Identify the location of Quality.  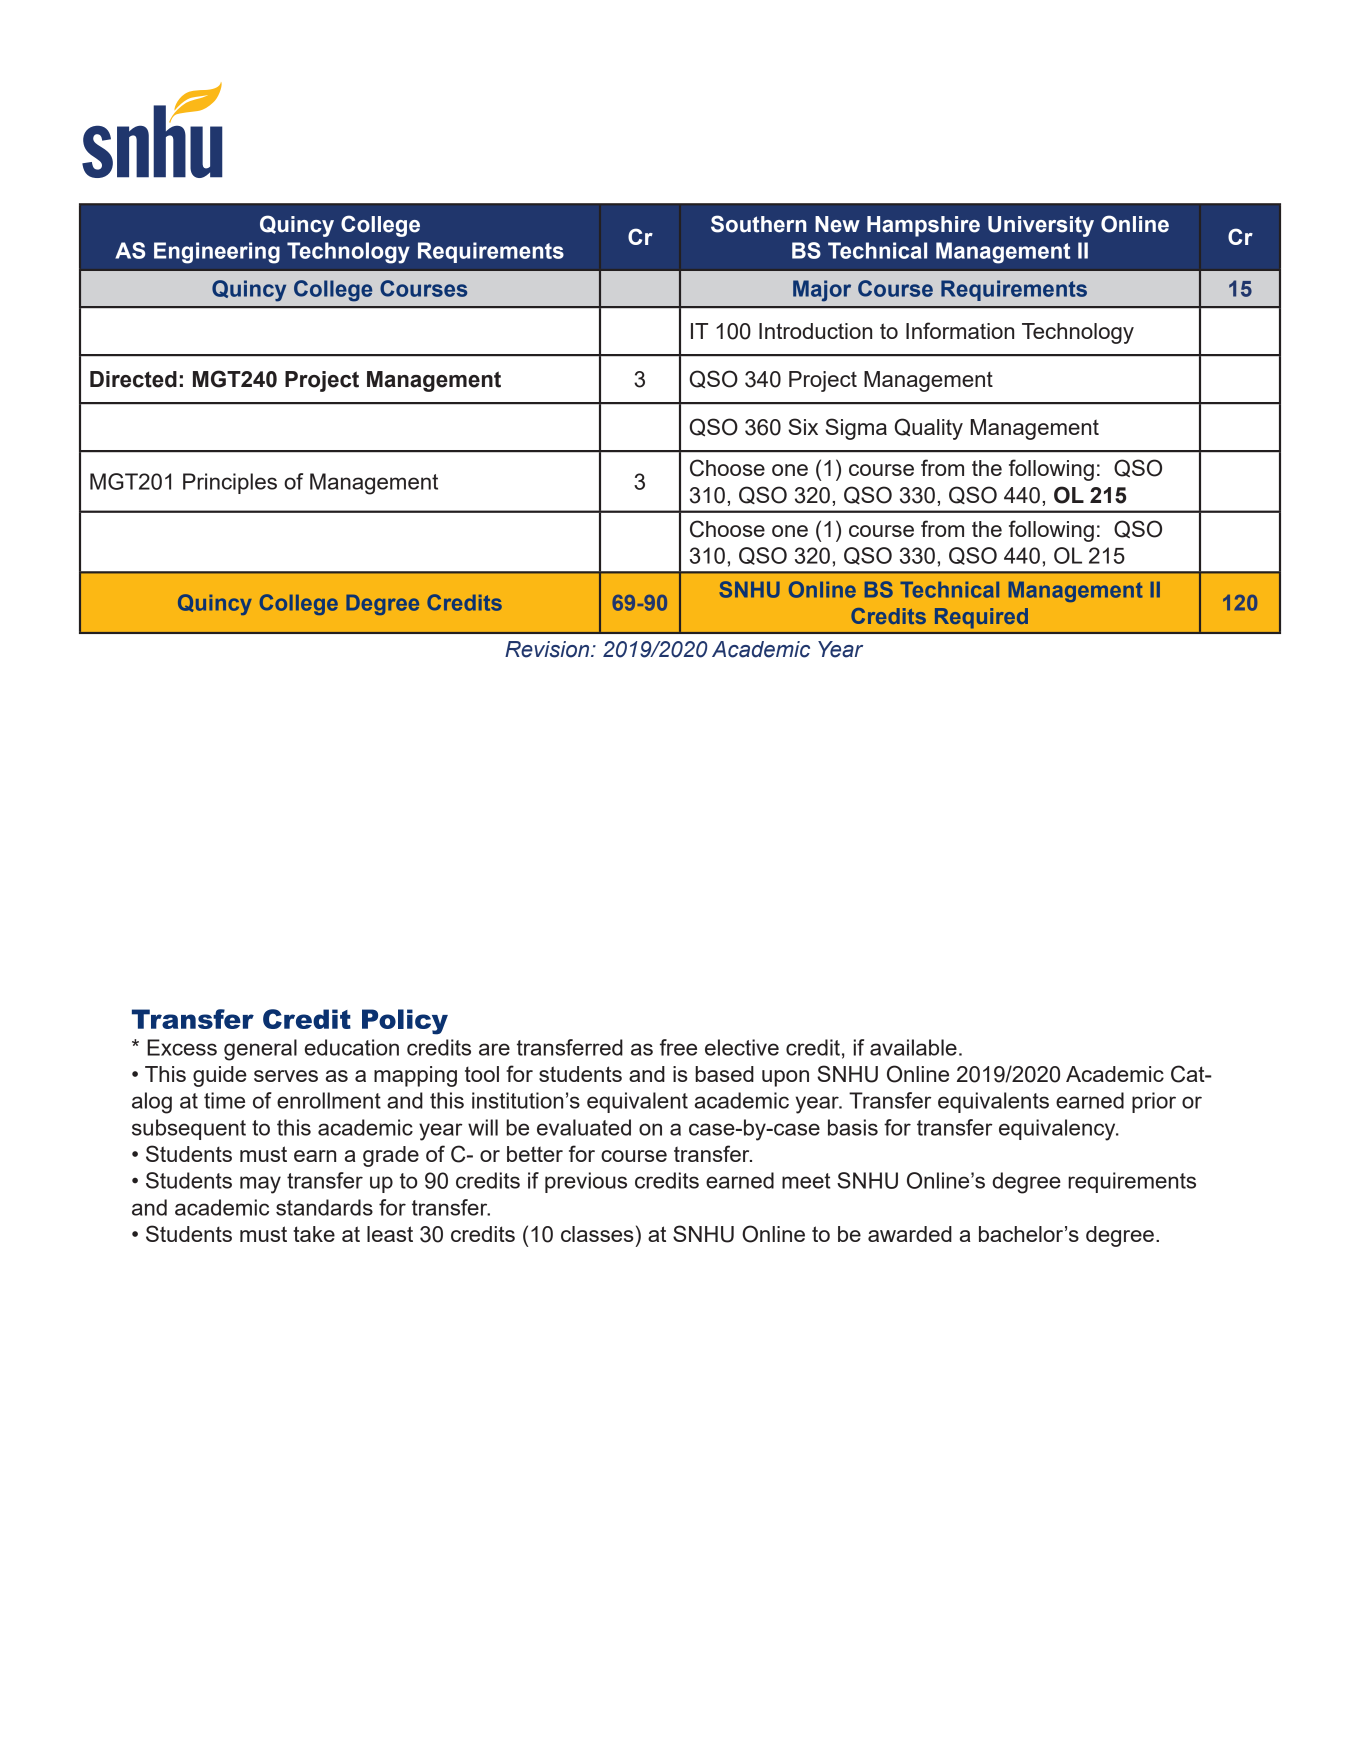
(928, 429).
